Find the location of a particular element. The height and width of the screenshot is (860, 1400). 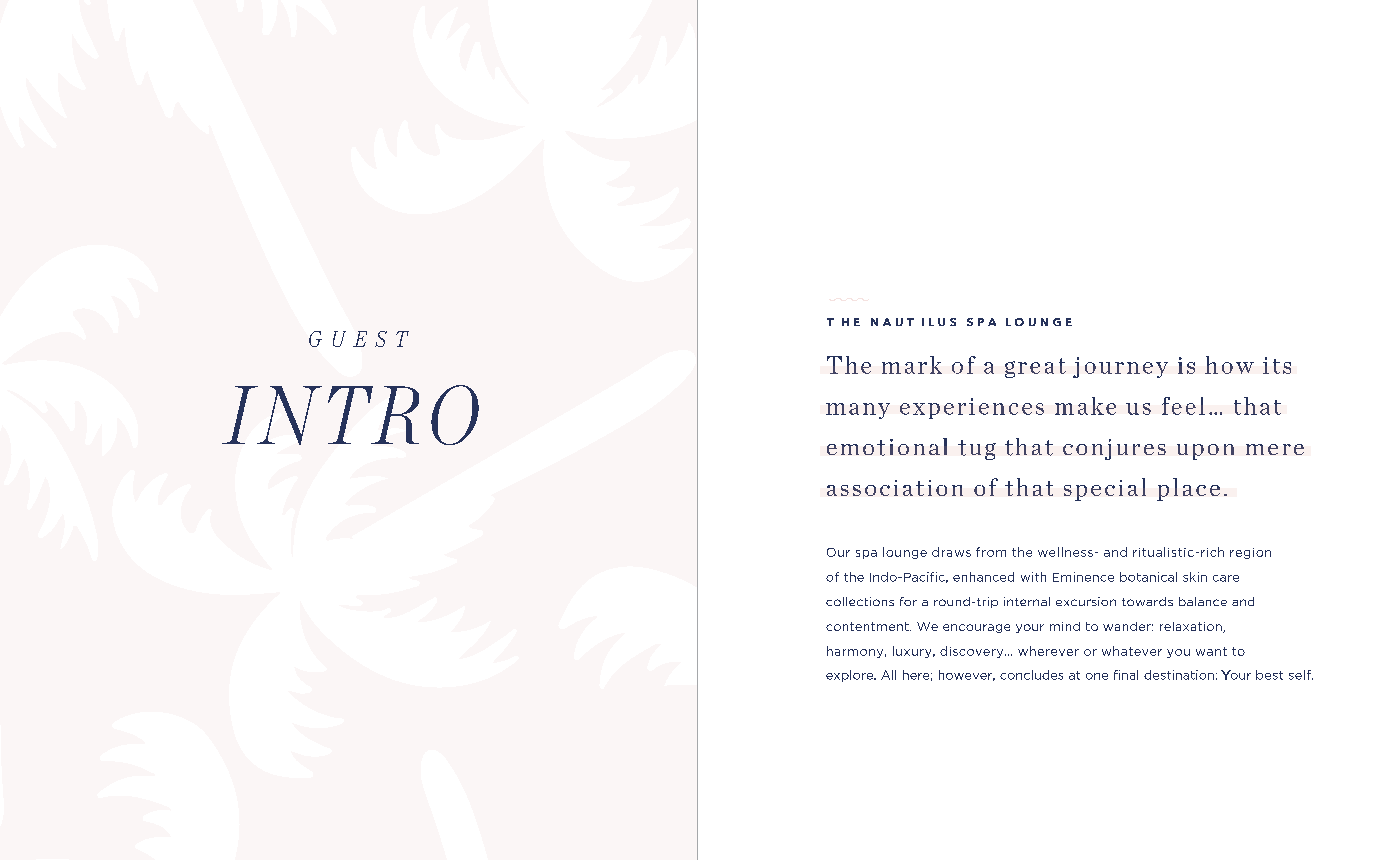

GUEST is located at coordinates (359, 339).
